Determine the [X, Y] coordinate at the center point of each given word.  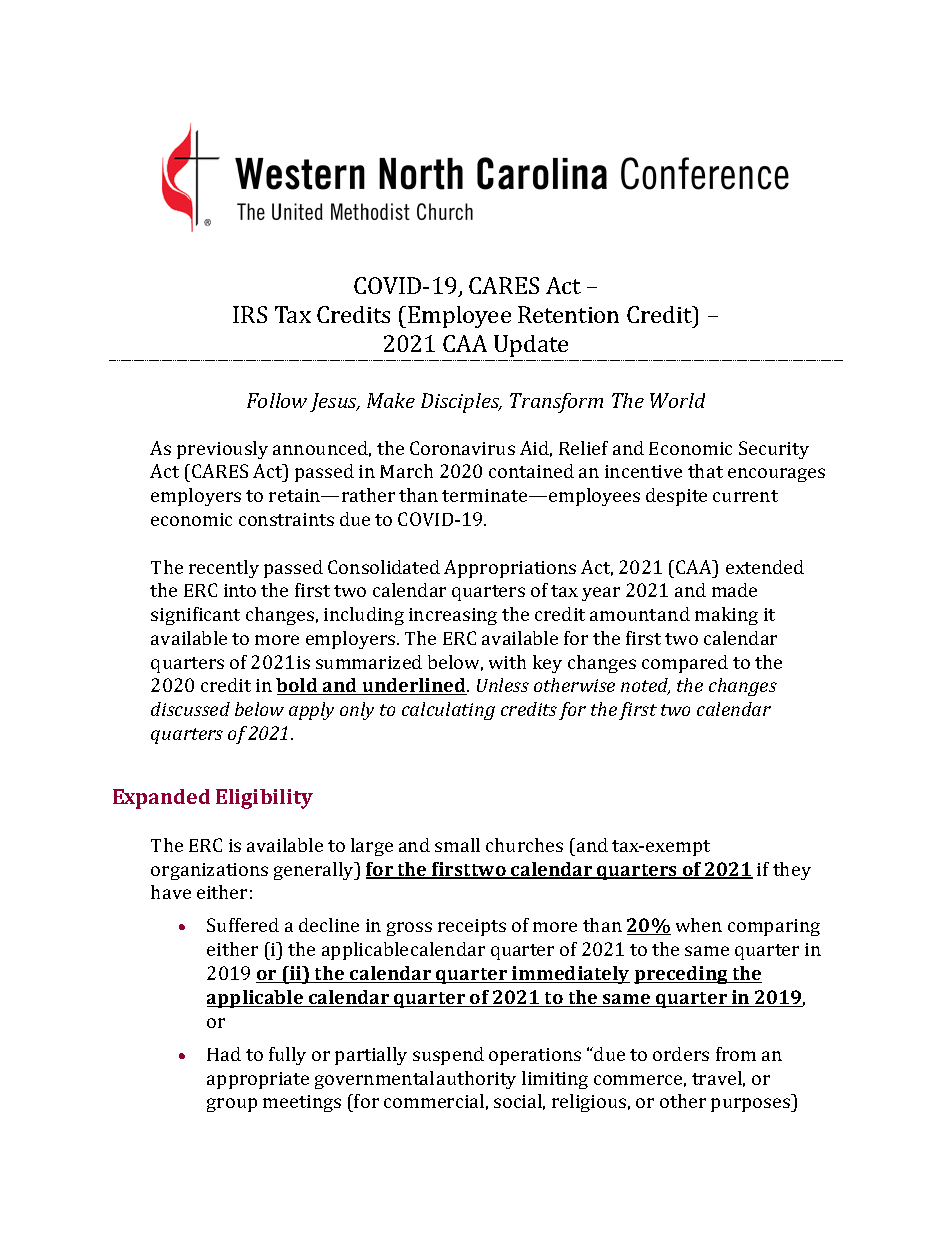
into [240, 590]
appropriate [258, 1080]
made [734, 590]
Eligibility [264, 799]
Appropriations [510, 569]
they [792, 871]
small [457, 845]
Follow [277, 400]
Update [531, 348]
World [677, 400]
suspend [448, 1056]
